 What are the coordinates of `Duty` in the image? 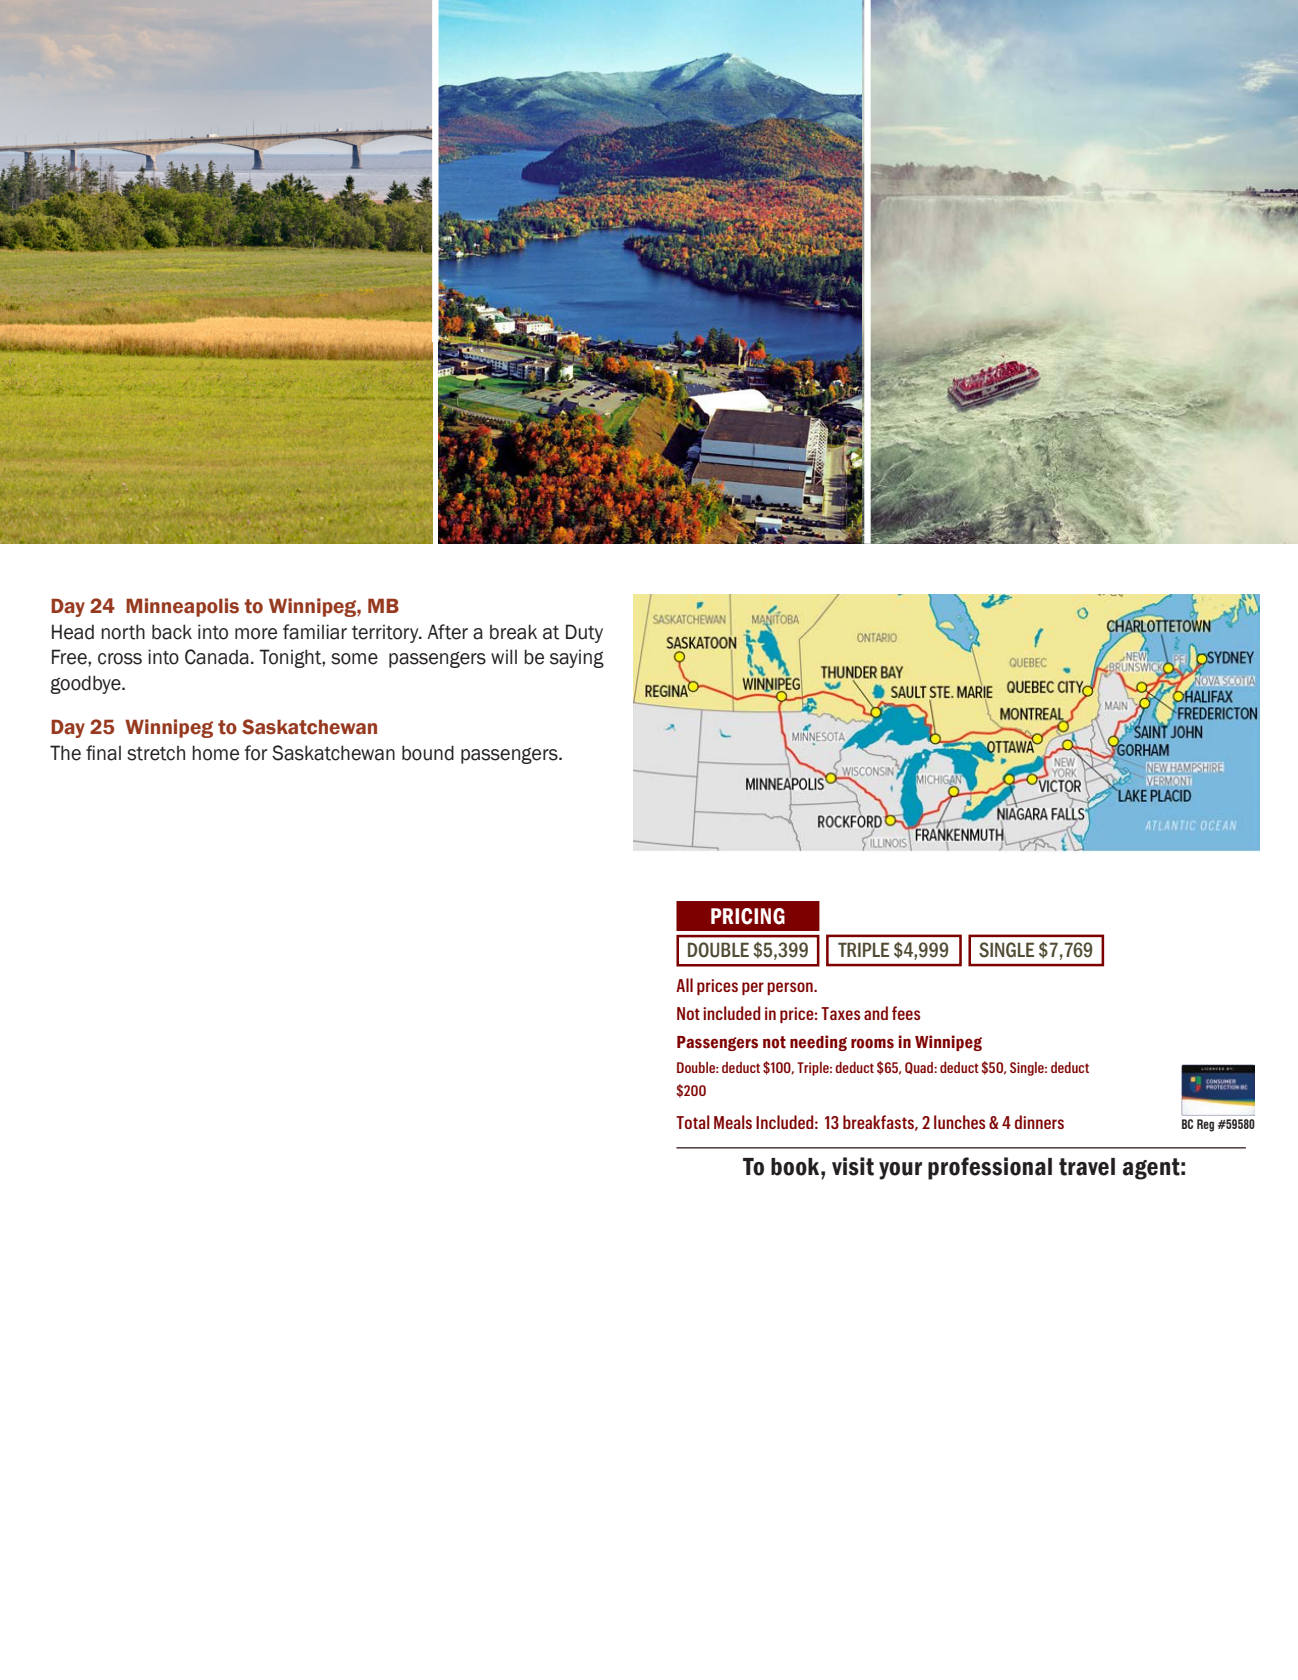 It's located at (584, 633).
